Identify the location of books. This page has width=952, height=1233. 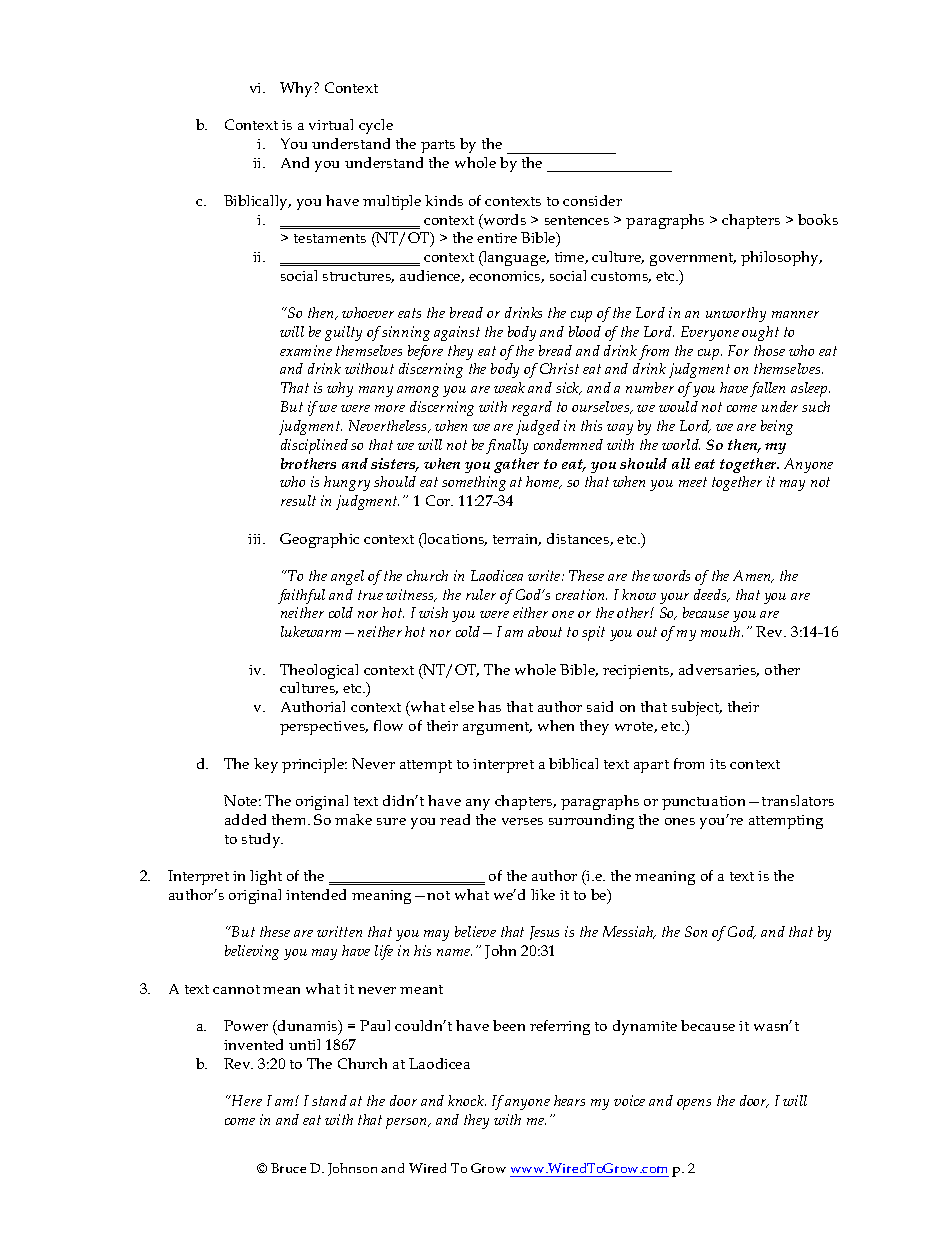
(818, 219).
